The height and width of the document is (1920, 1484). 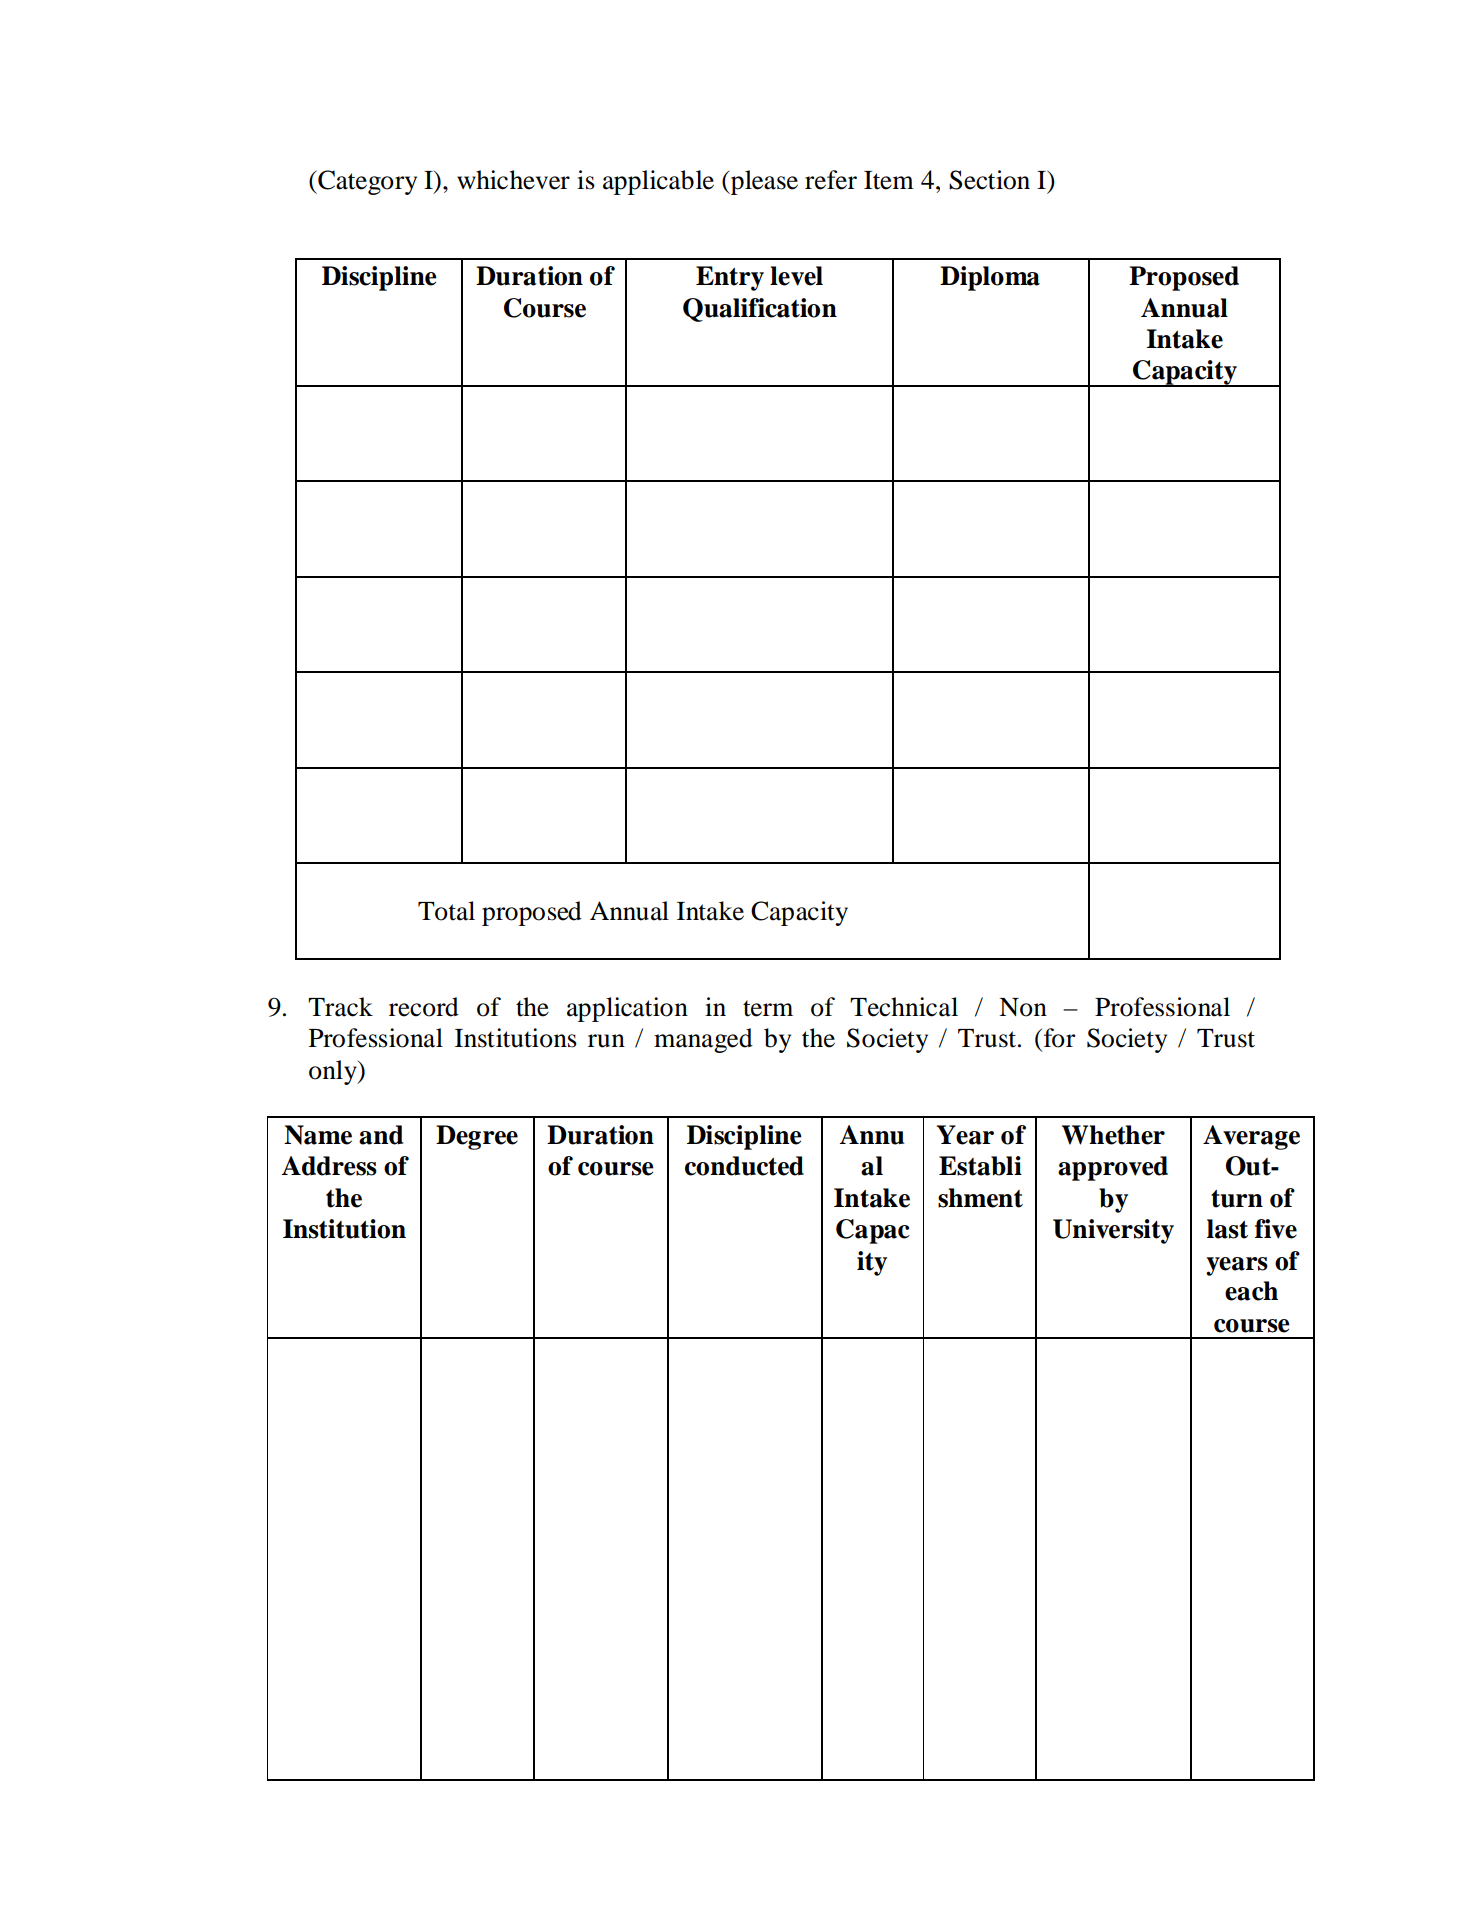 I want to click on University, so click(x=1113, y=1231).
